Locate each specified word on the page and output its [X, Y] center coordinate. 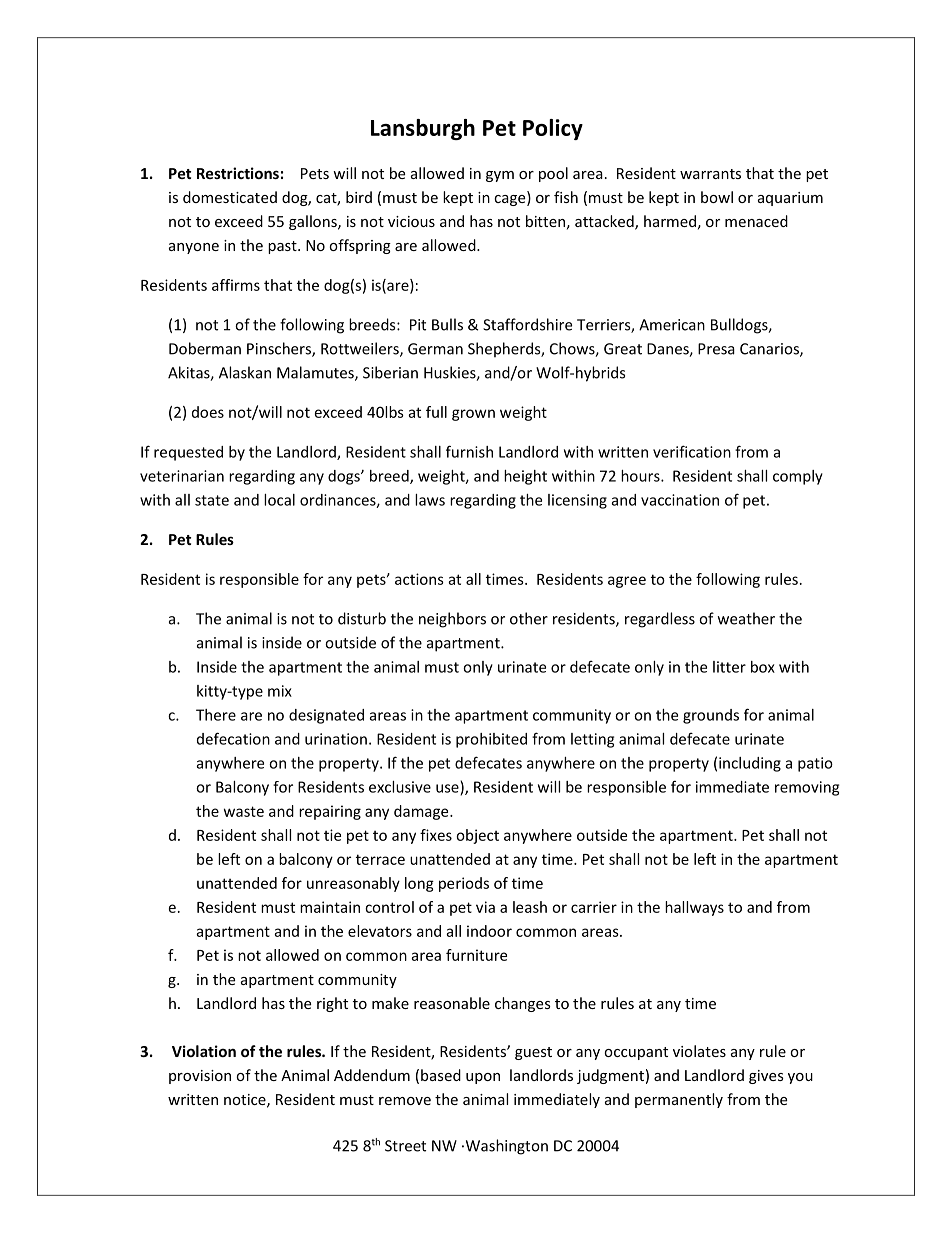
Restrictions [238, 173]
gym [500, 176]
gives [766, 1077]
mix [280, 691]
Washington [505, 1147]
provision [200, 1077]
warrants [710, 174]
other [529, 618]
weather [746, 618]
